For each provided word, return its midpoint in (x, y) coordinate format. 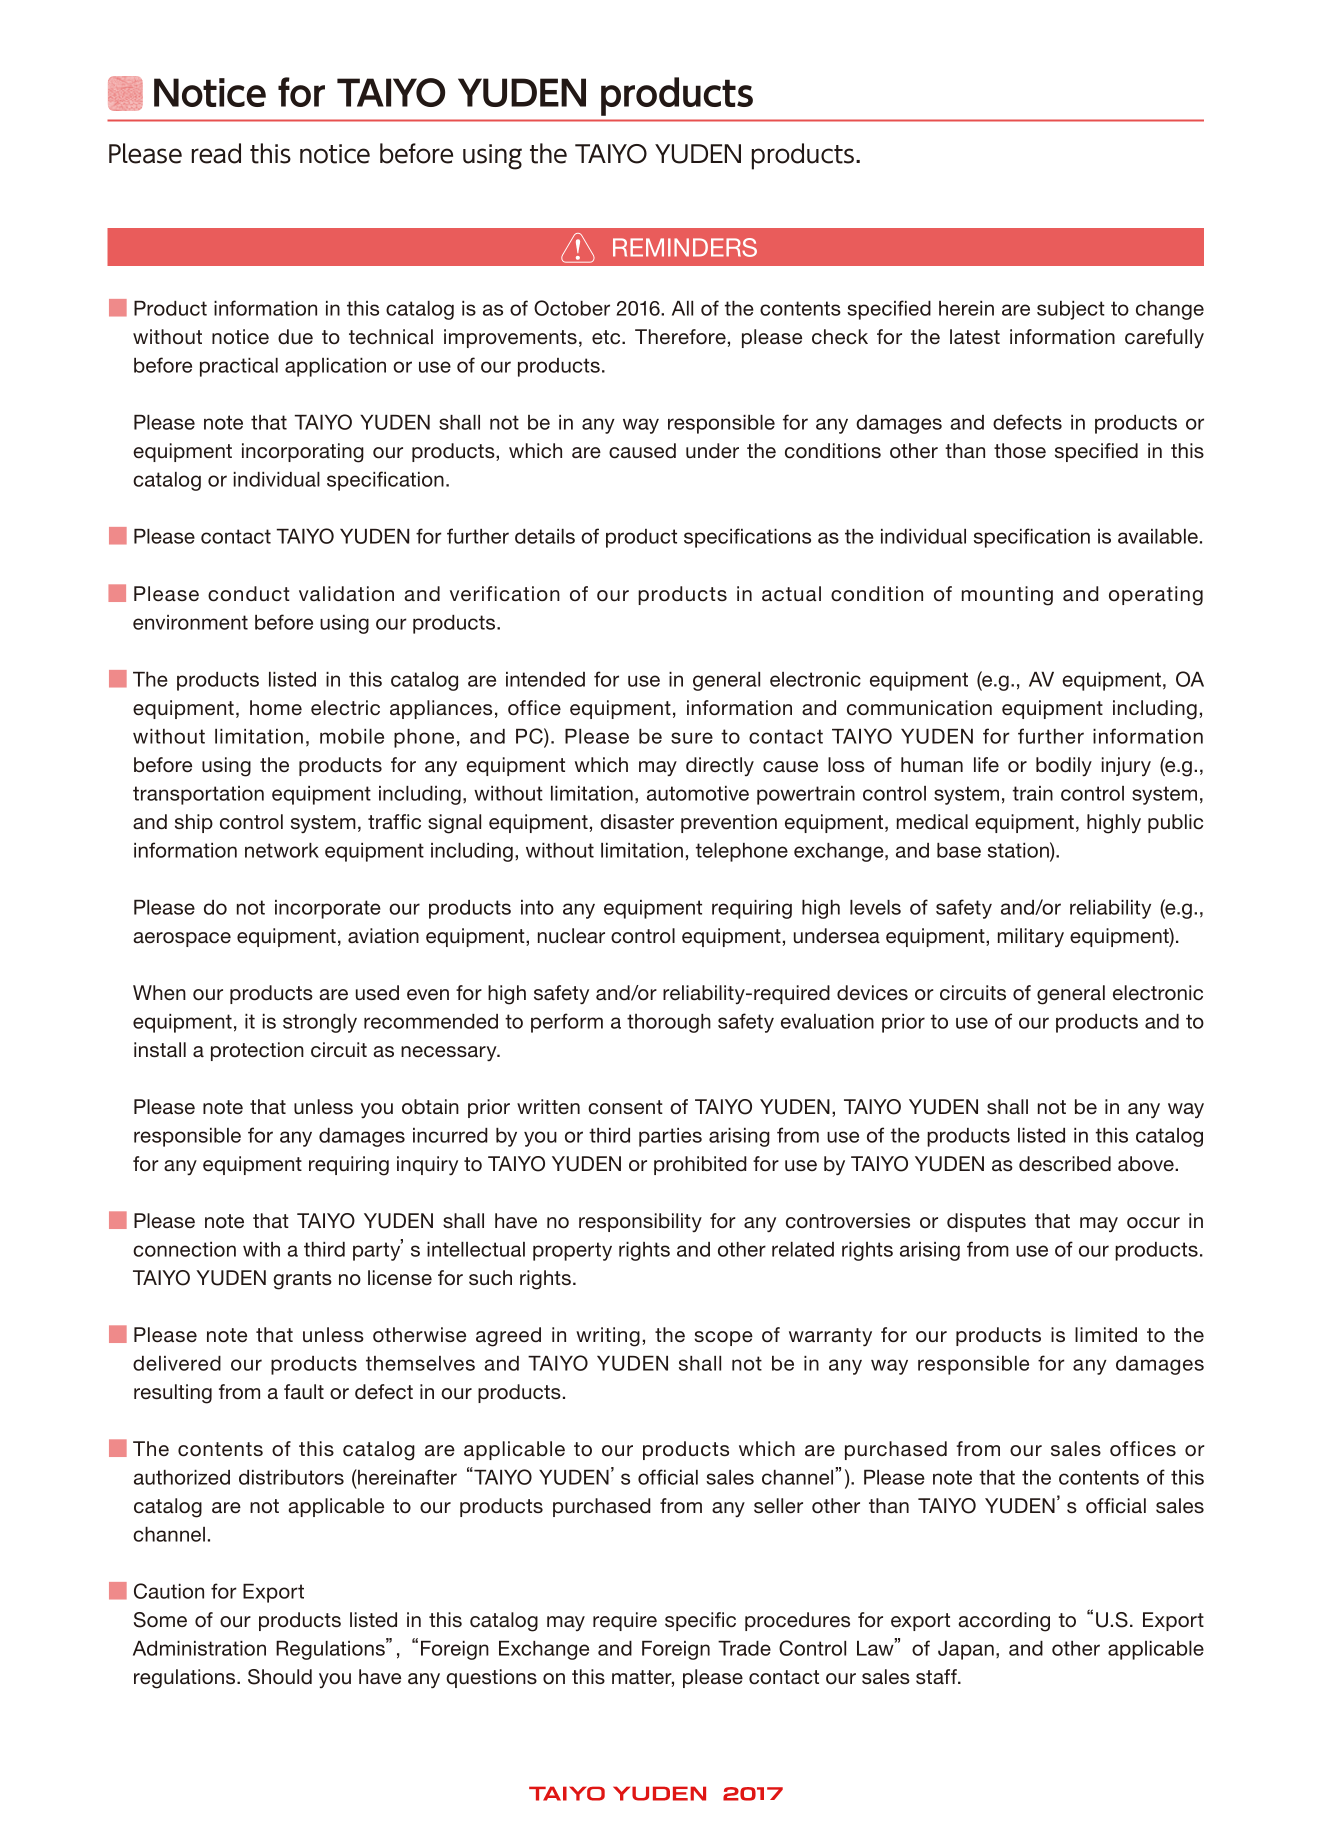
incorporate (328, 909)
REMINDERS (685, 247)
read (216, 153)
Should (280, 1677)
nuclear (571, 936)
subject (1071, 310)
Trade (744, 1648)
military (1031, 938)
